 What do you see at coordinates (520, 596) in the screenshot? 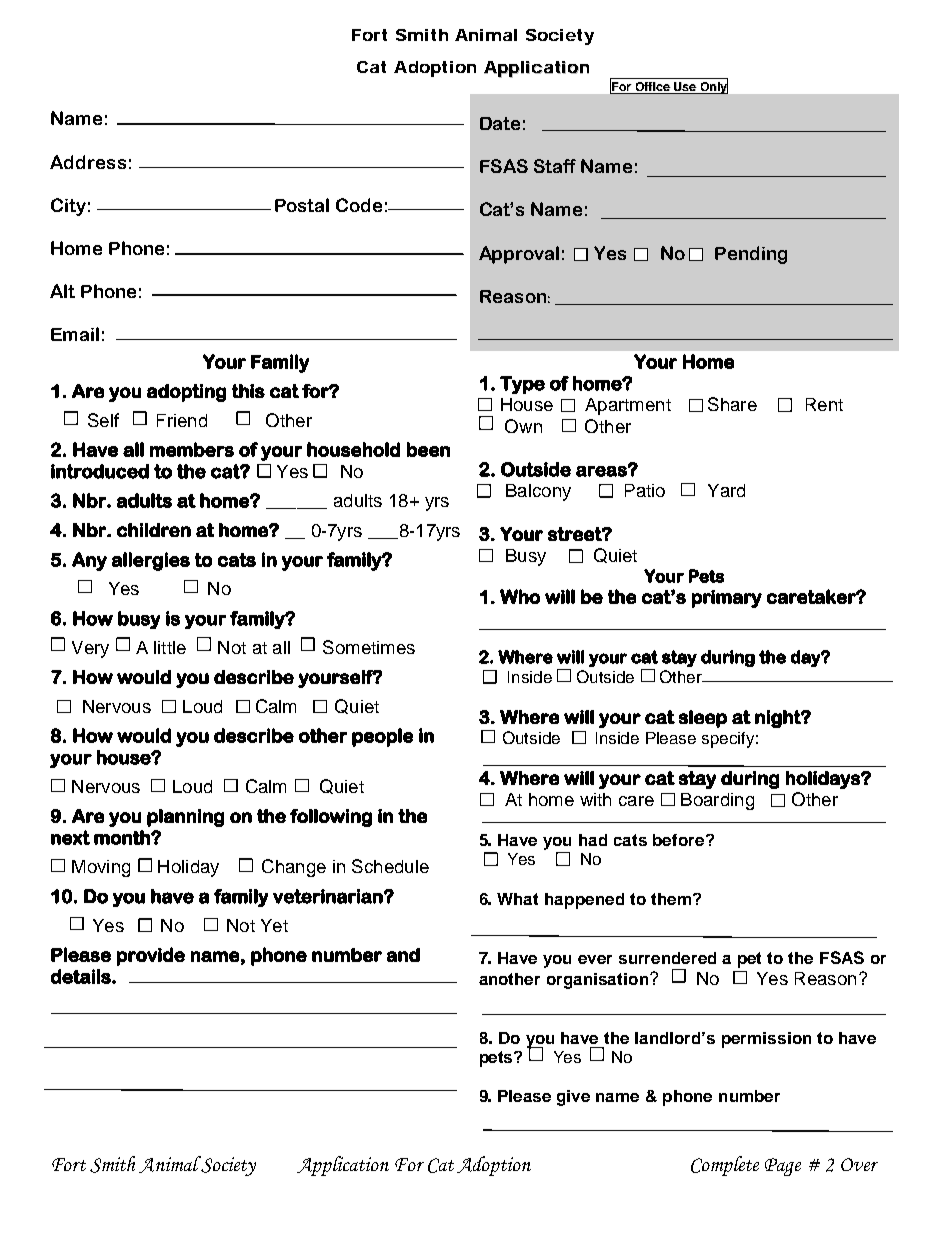
I see `Who` at bounding box center [520, 596].
